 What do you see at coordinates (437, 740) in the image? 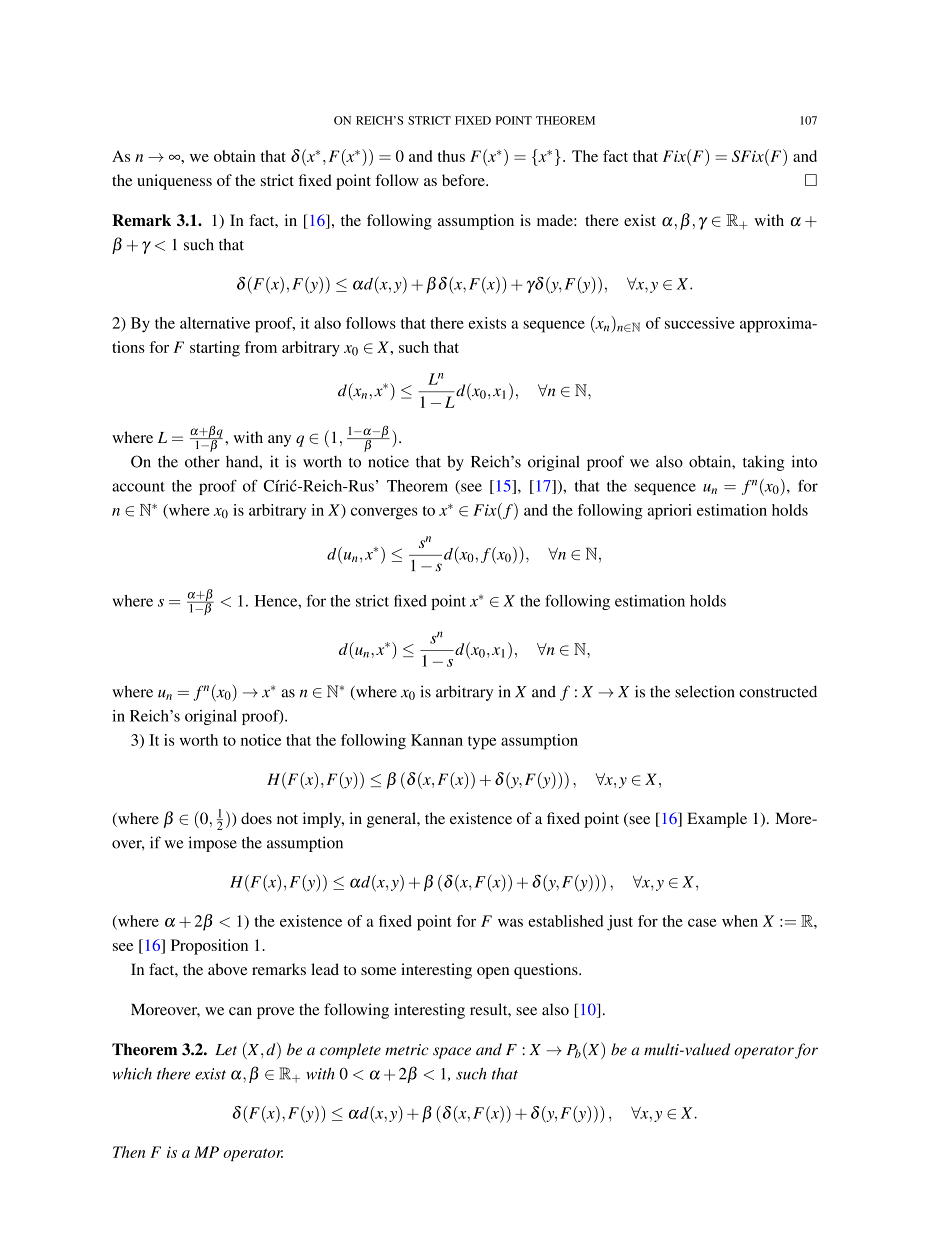
I see `Kannan` at bounding box center [437, 740].
